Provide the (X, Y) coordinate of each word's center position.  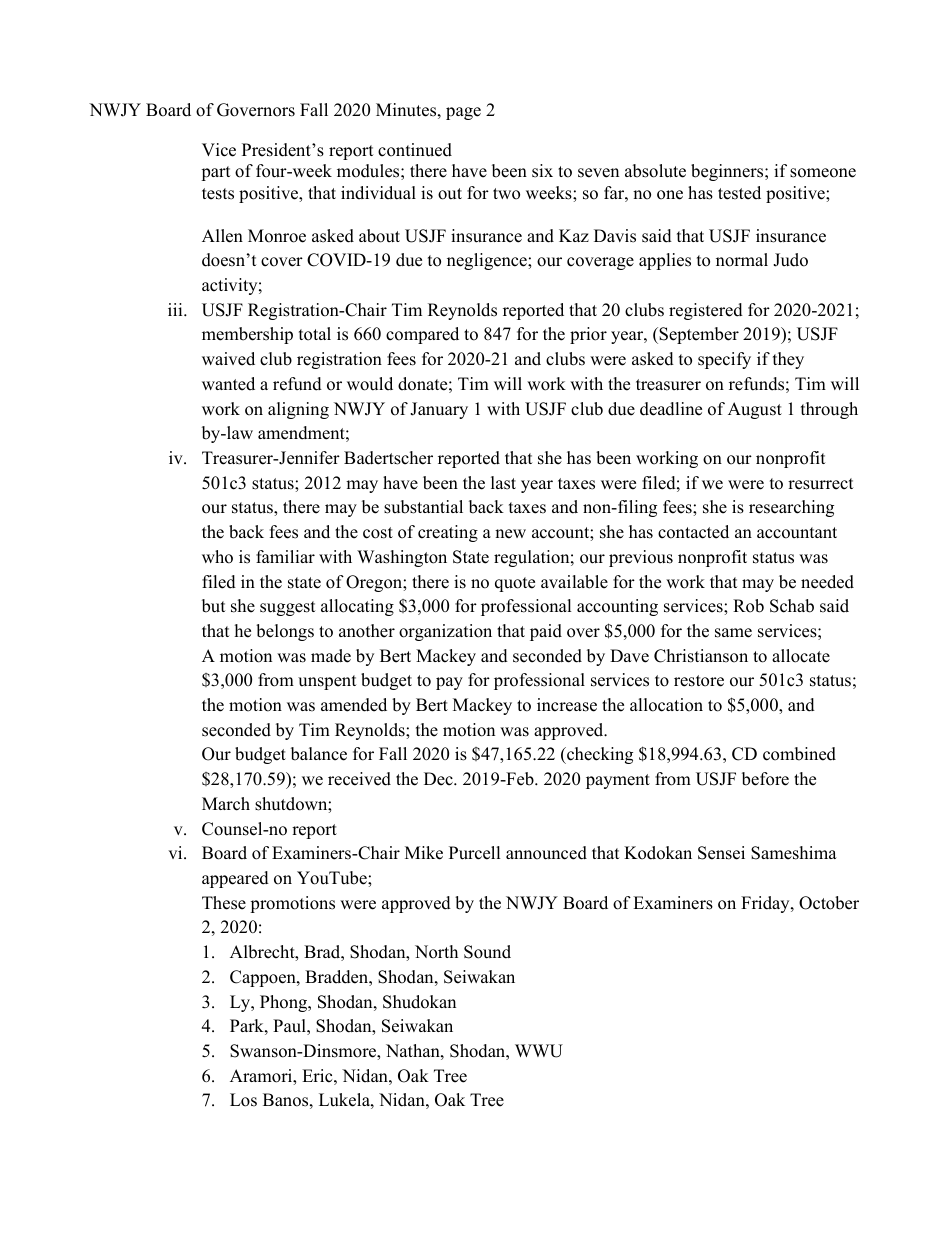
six (542, 171)
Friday (766, 904)
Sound (487, 952)
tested (739, 193)
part (216, 173)
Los (243, 1100)
